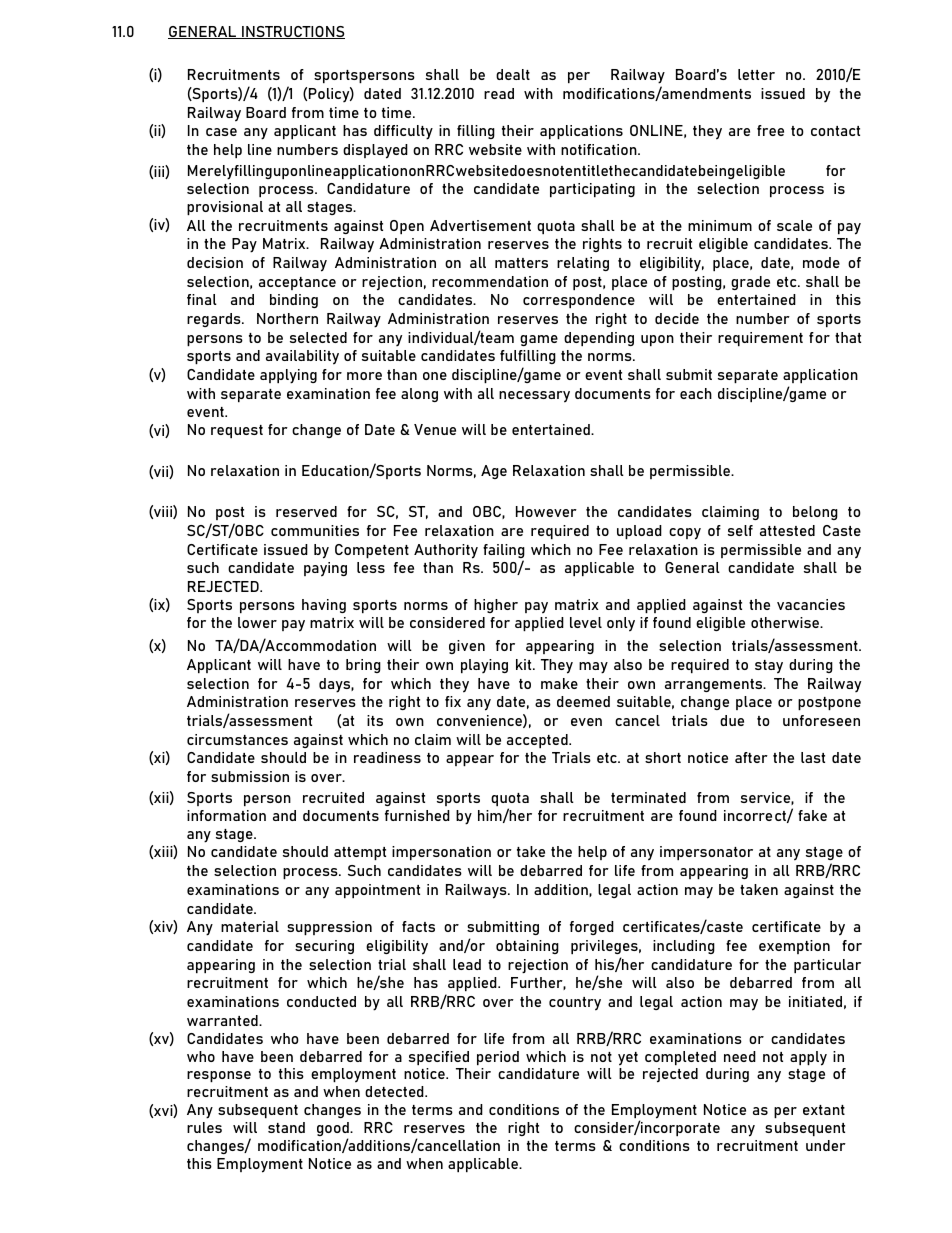 The image size is (952, 1233). What do you see at coordinates (257, 622) in the screenshot?
I see `lower` at bounding box center [257, 622].
